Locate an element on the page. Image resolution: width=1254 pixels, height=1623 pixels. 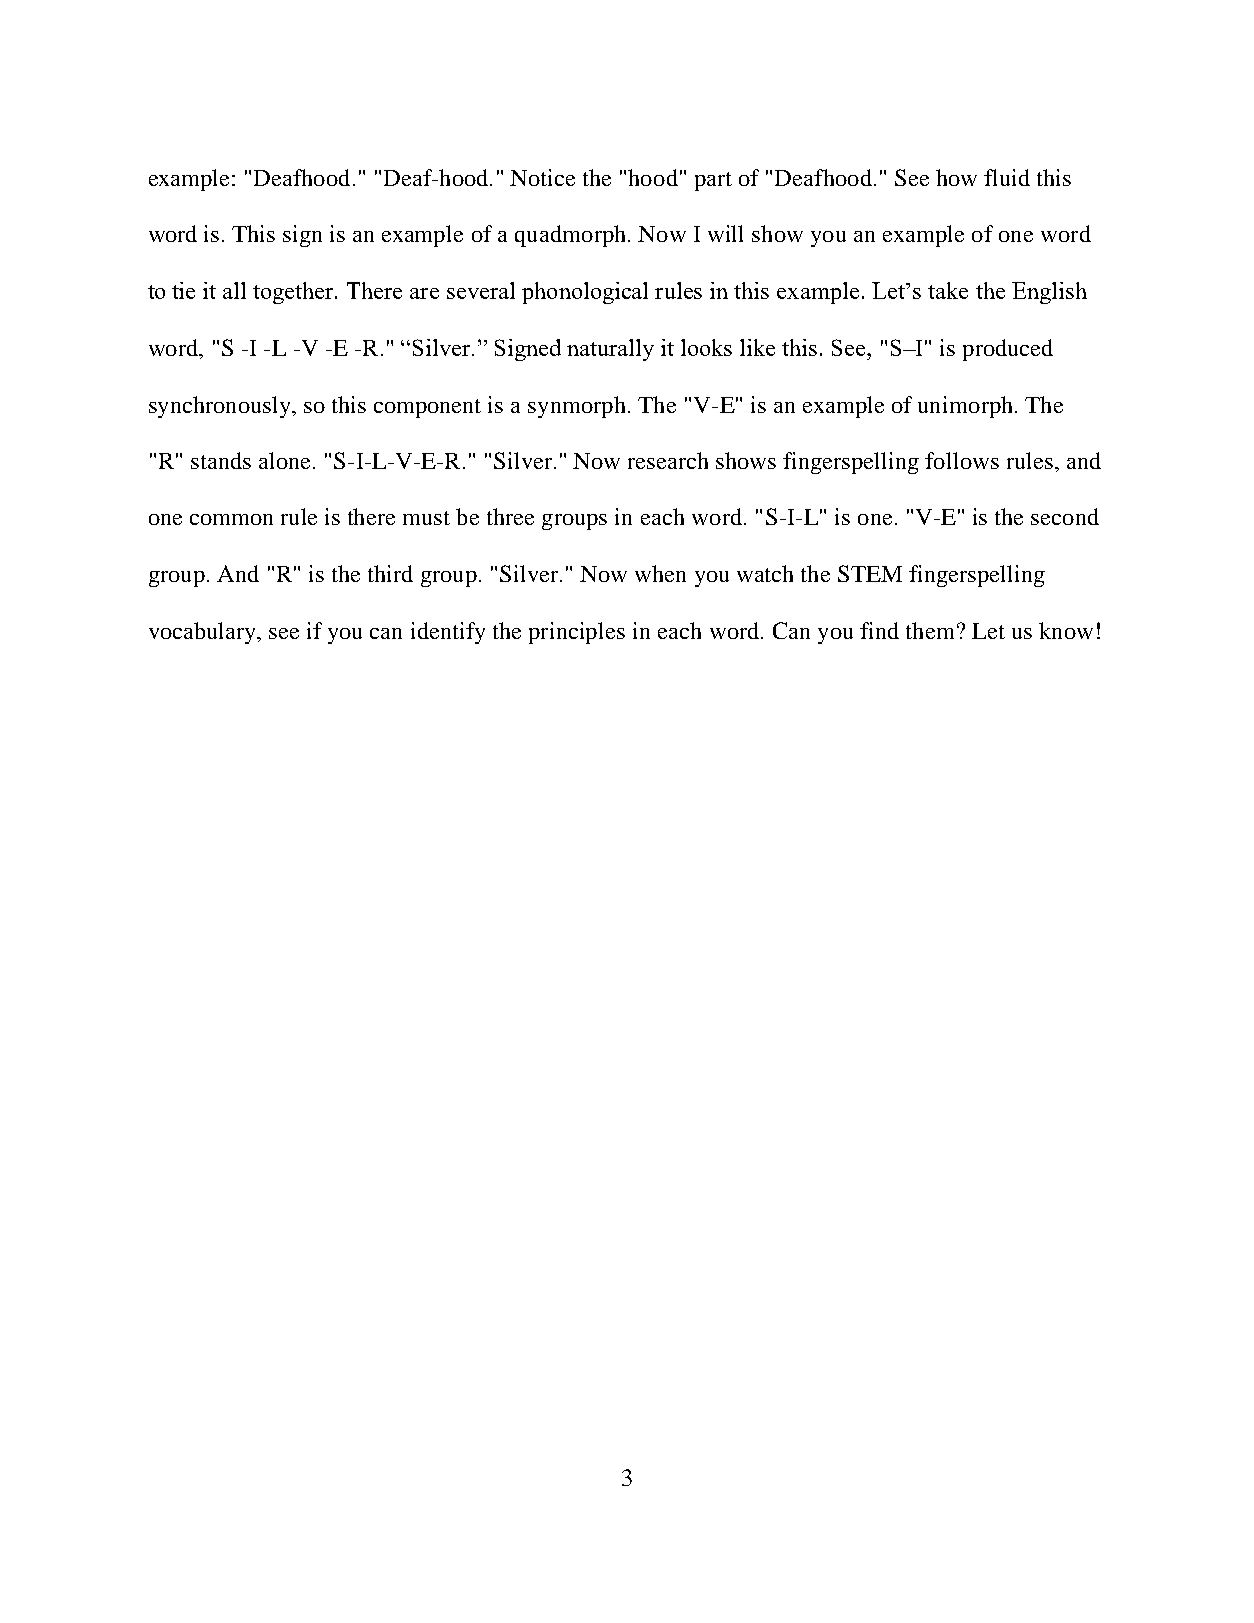
fluid is located at coordinates (1007, 177).
